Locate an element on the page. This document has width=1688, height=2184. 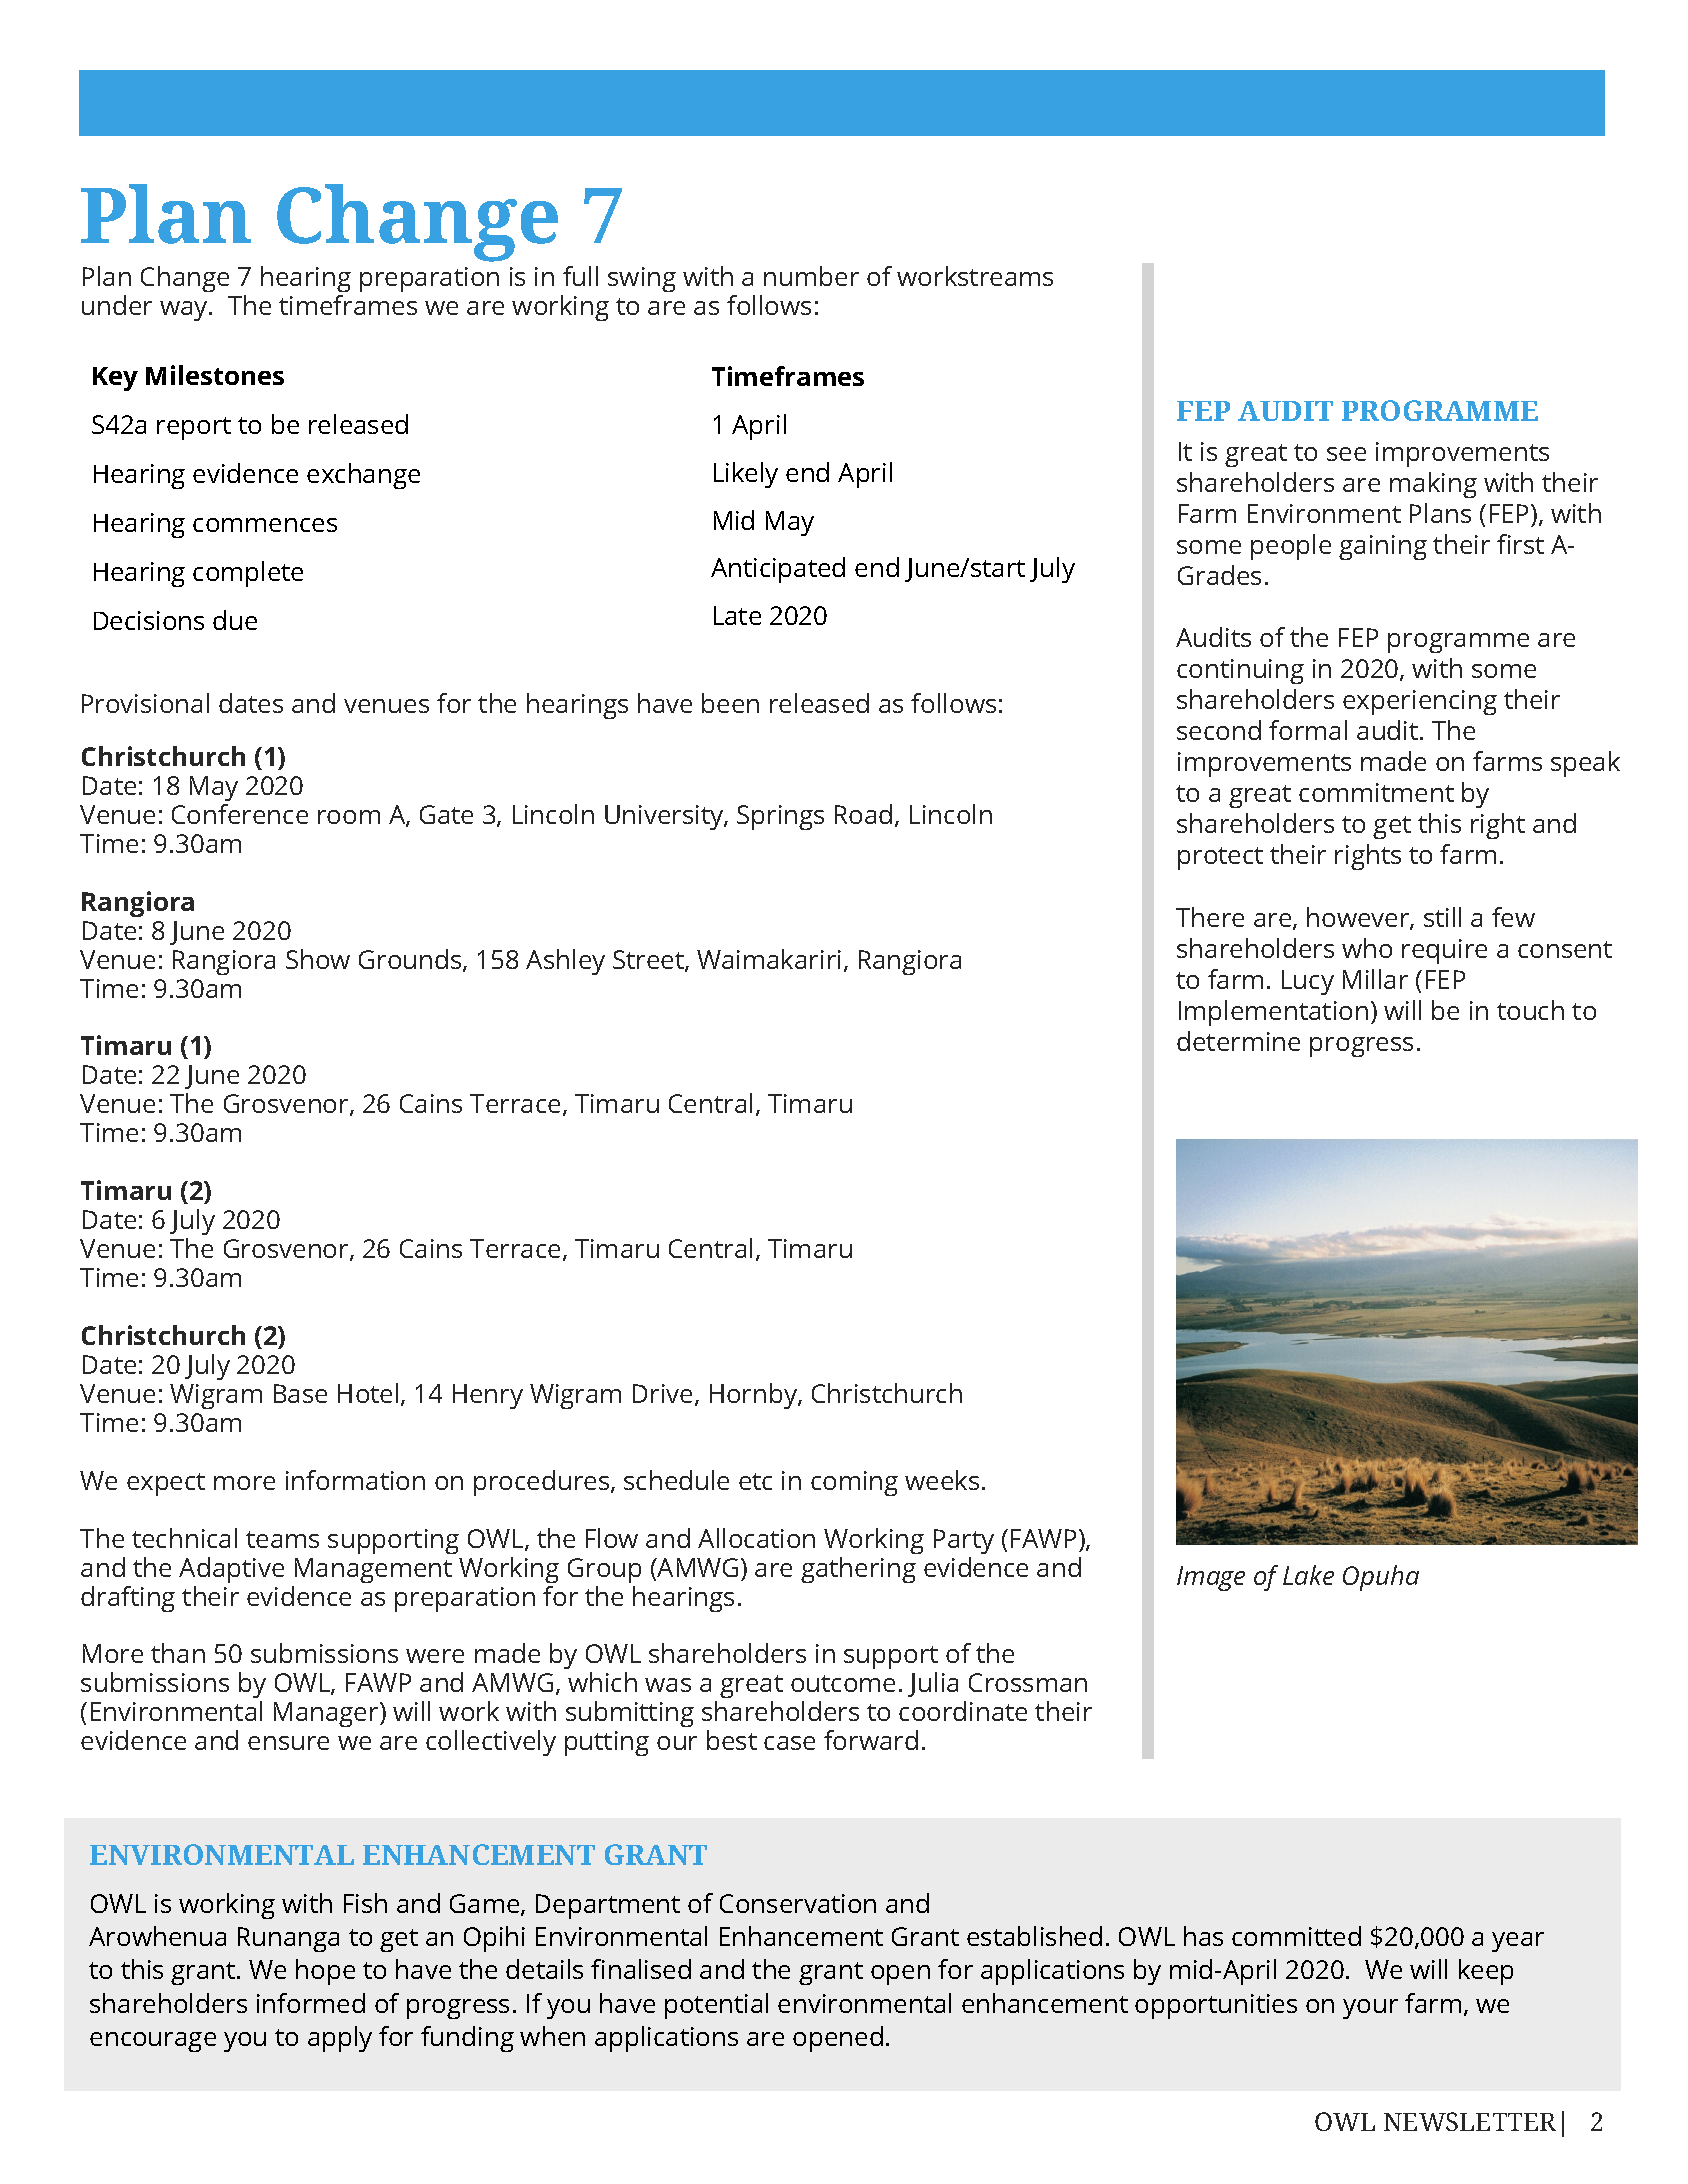
Image is located at coordinates (1211, 1578).
